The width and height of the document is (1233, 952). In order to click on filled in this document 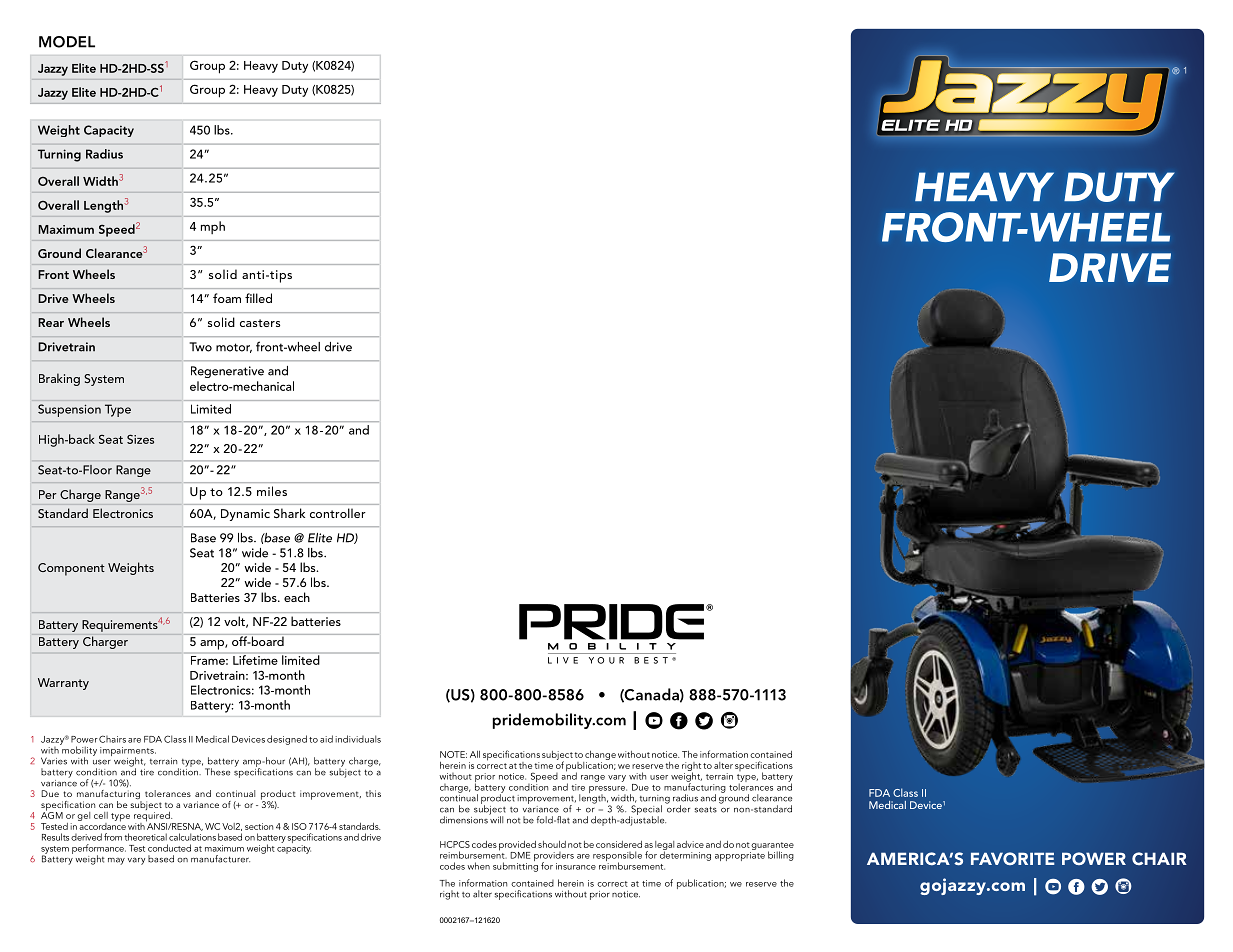, I will do `click(258, 298)`.
